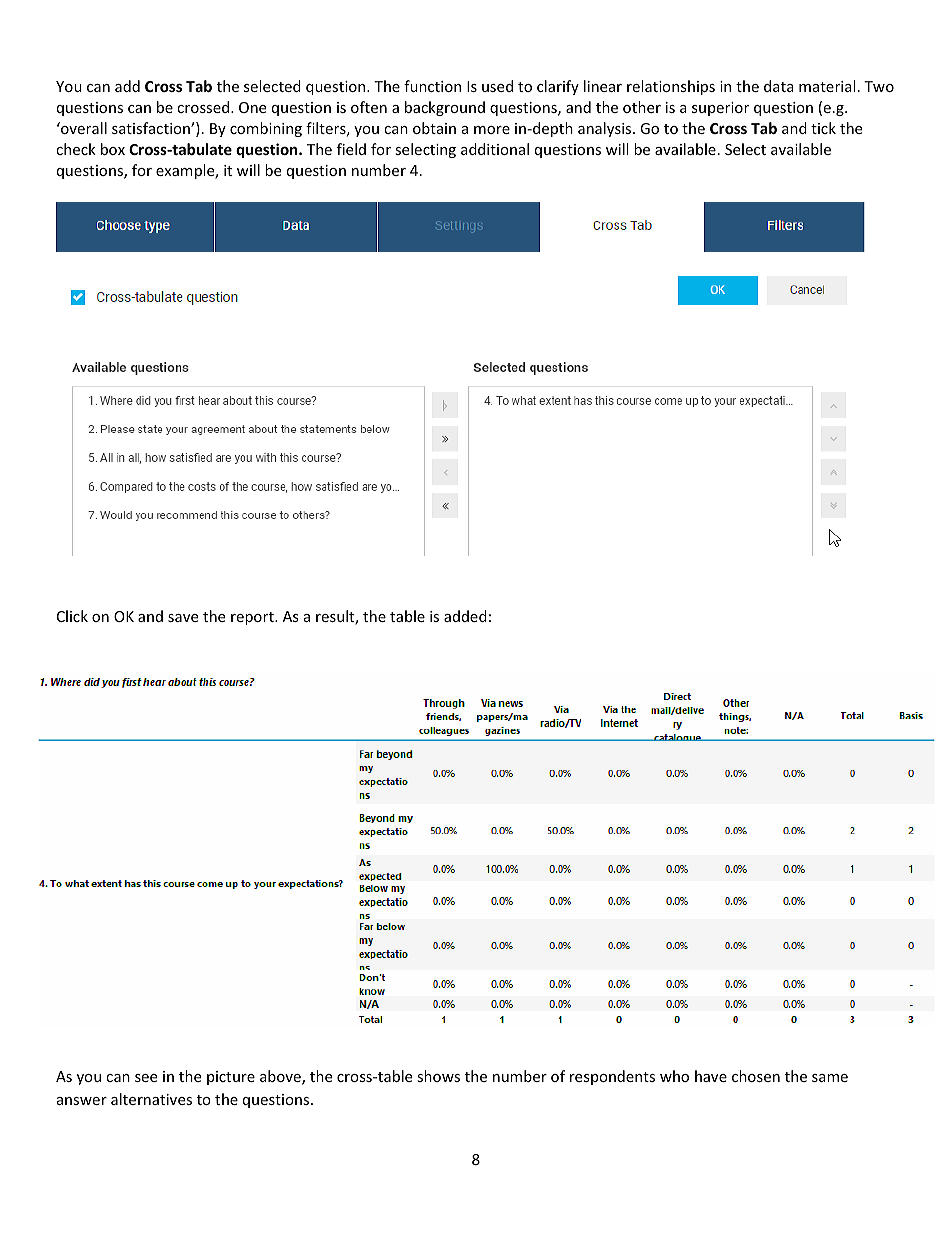 The width and height of the screenshot is (952, 1233). I want to click on shows, so click(438, 1076).
